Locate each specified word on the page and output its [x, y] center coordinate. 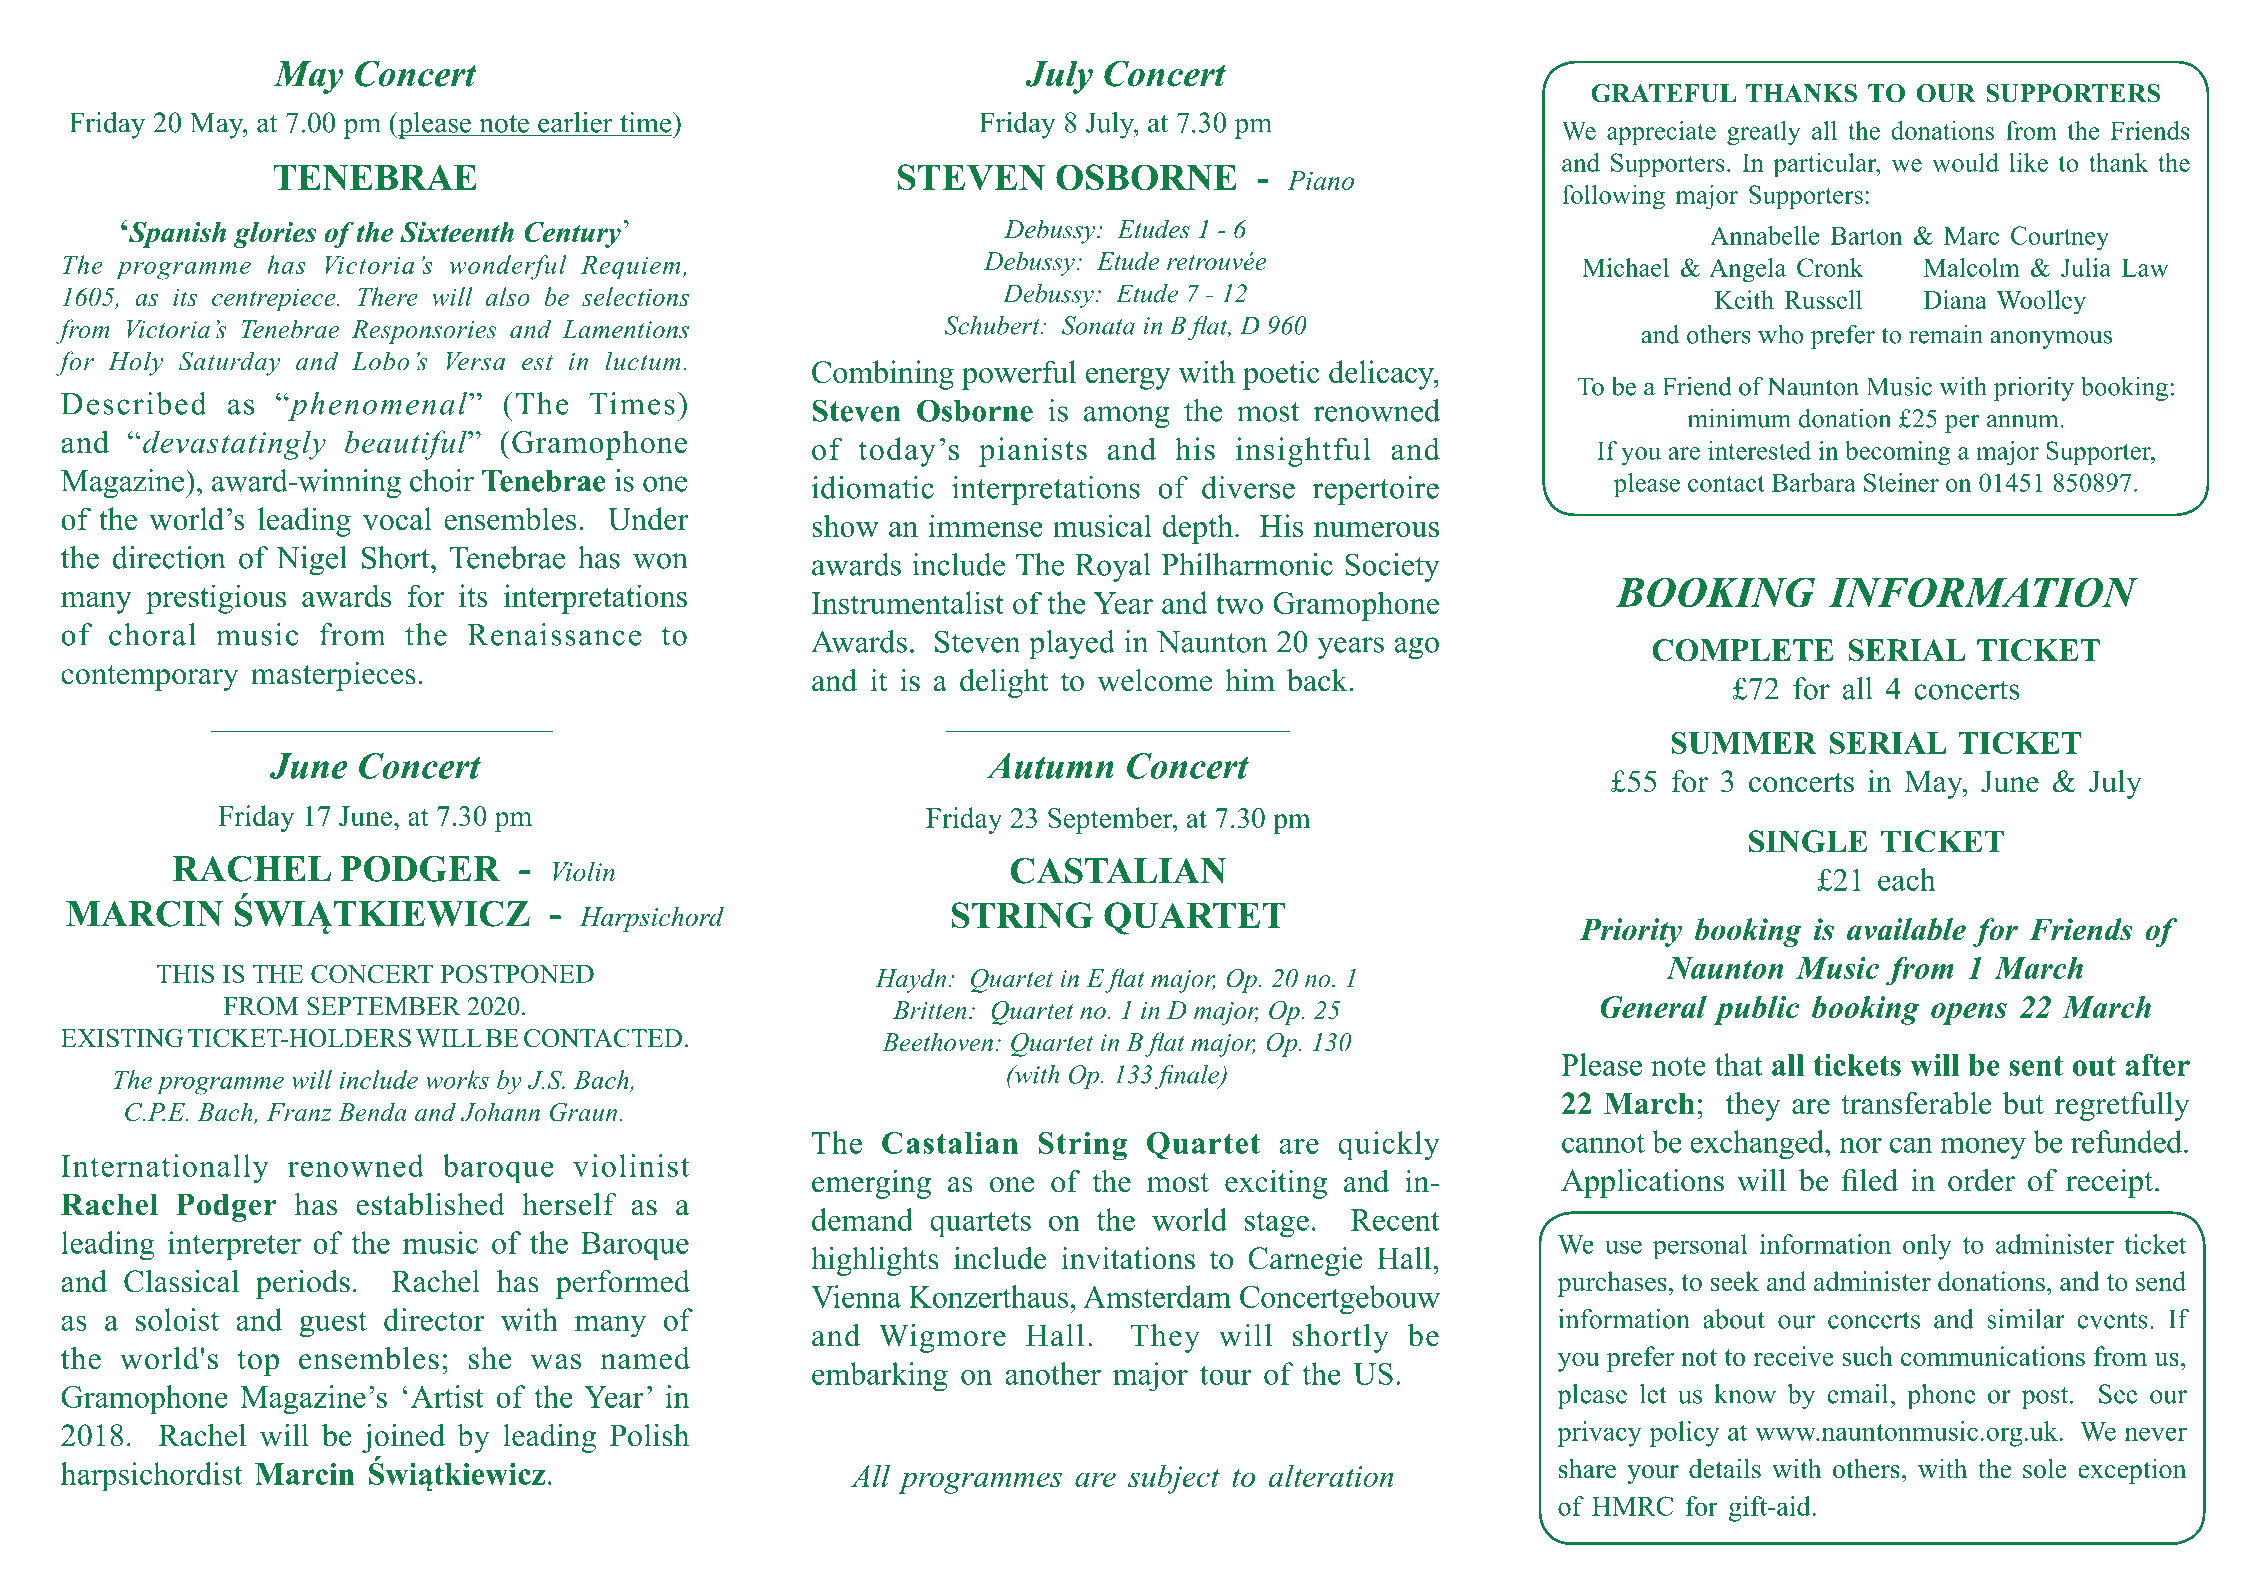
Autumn [1050, 766]
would [1965, 162]
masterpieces [333, 676]
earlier [575, 122]
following [1613, 197]
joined [403, 1438]
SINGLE [1808, 841]
